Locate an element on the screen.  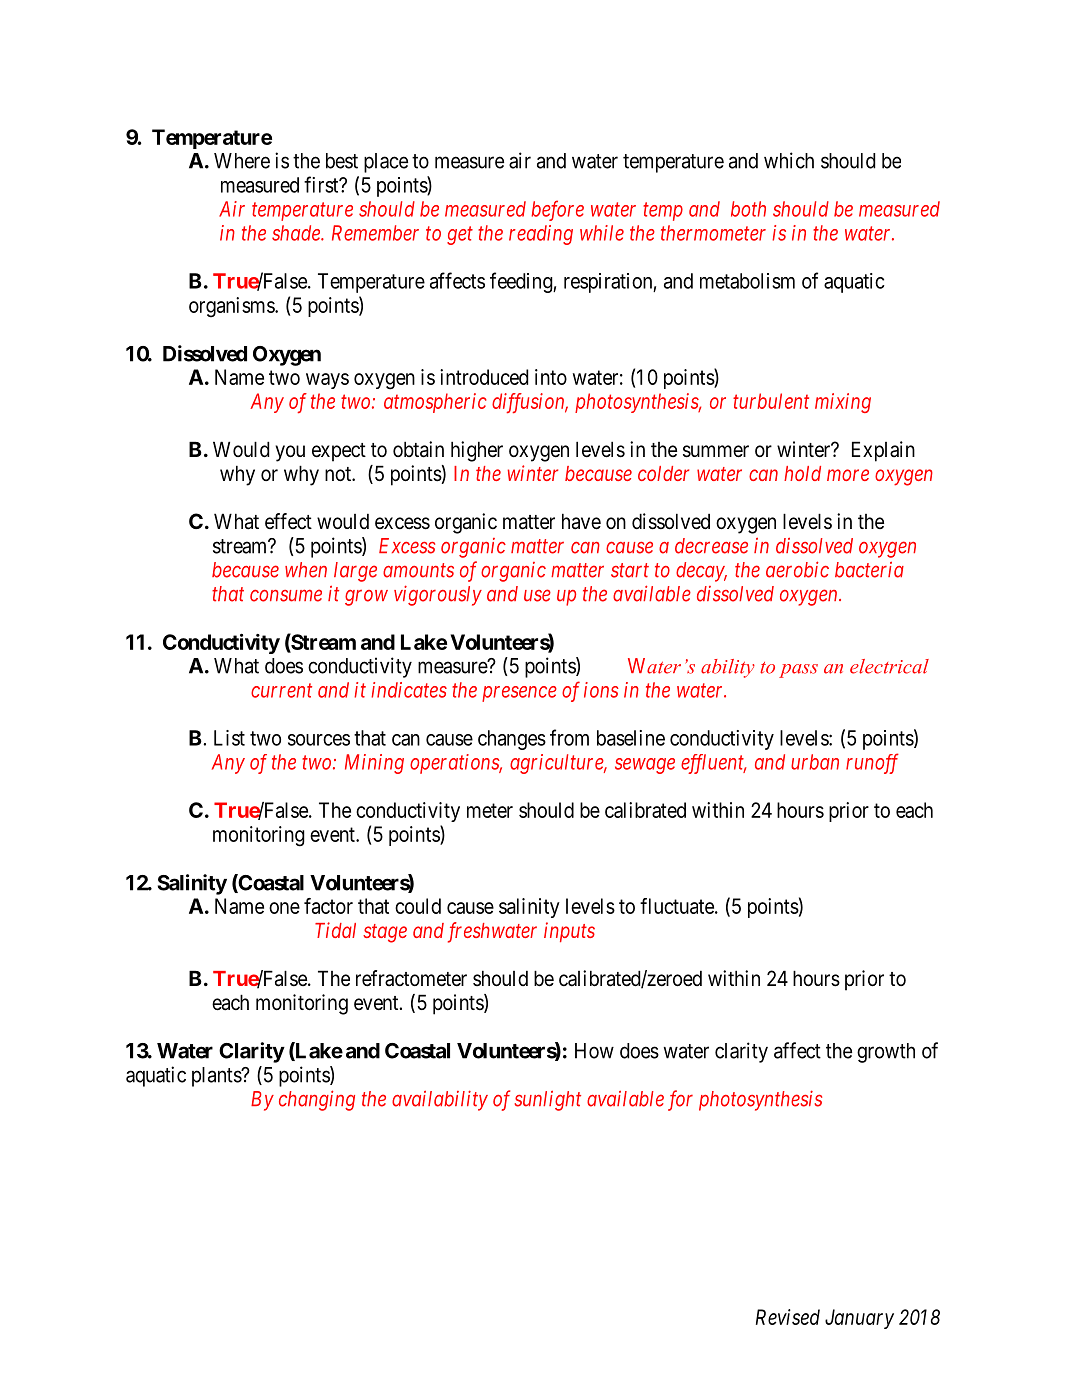
shade is located at coordinates (297, 233).
